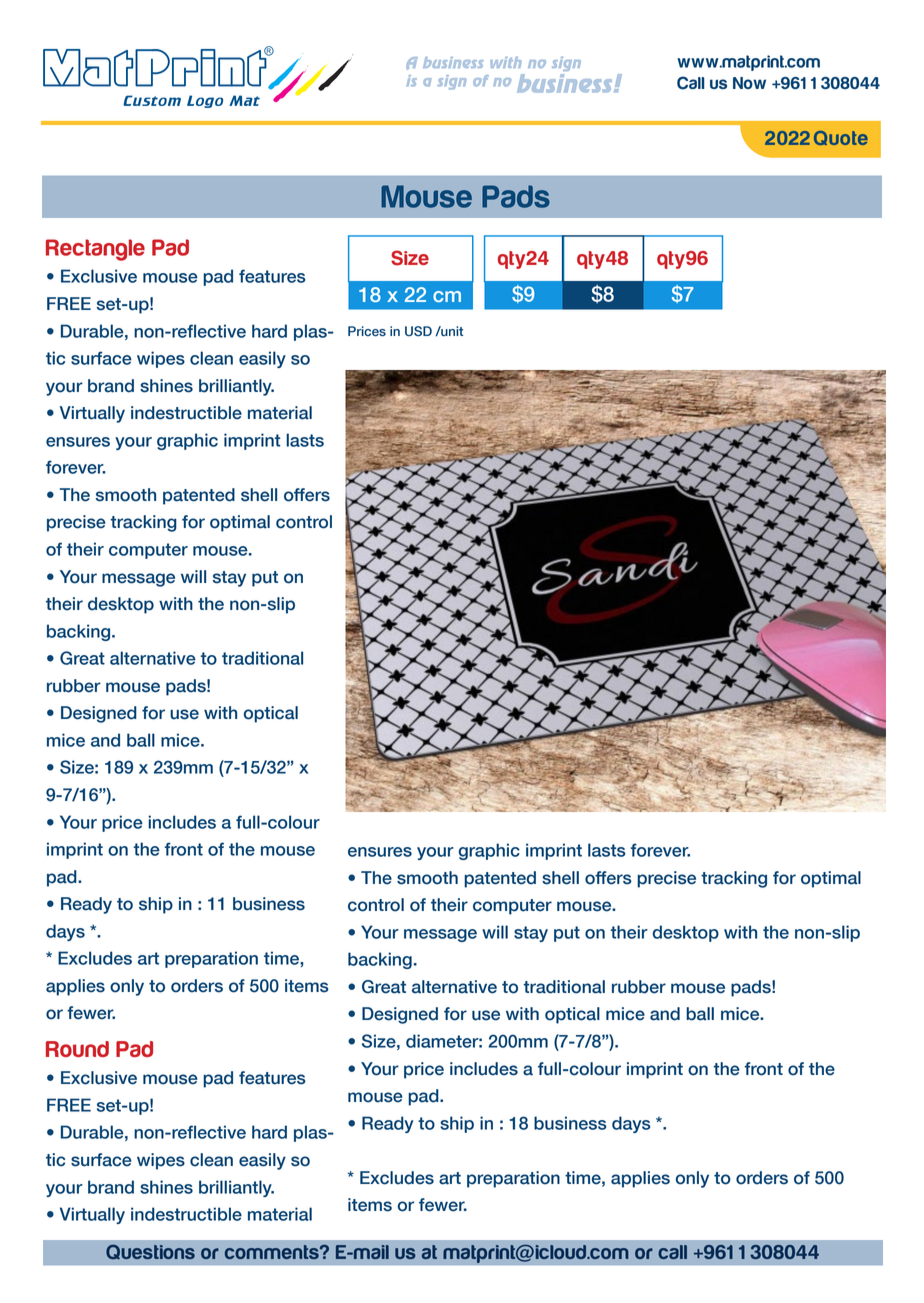 Image resolution: width=924 pixels, height=1303 pixels. What do you see at coordinates (749, 83) in the image?
I see `Now` at bounding box center [749, 83].
